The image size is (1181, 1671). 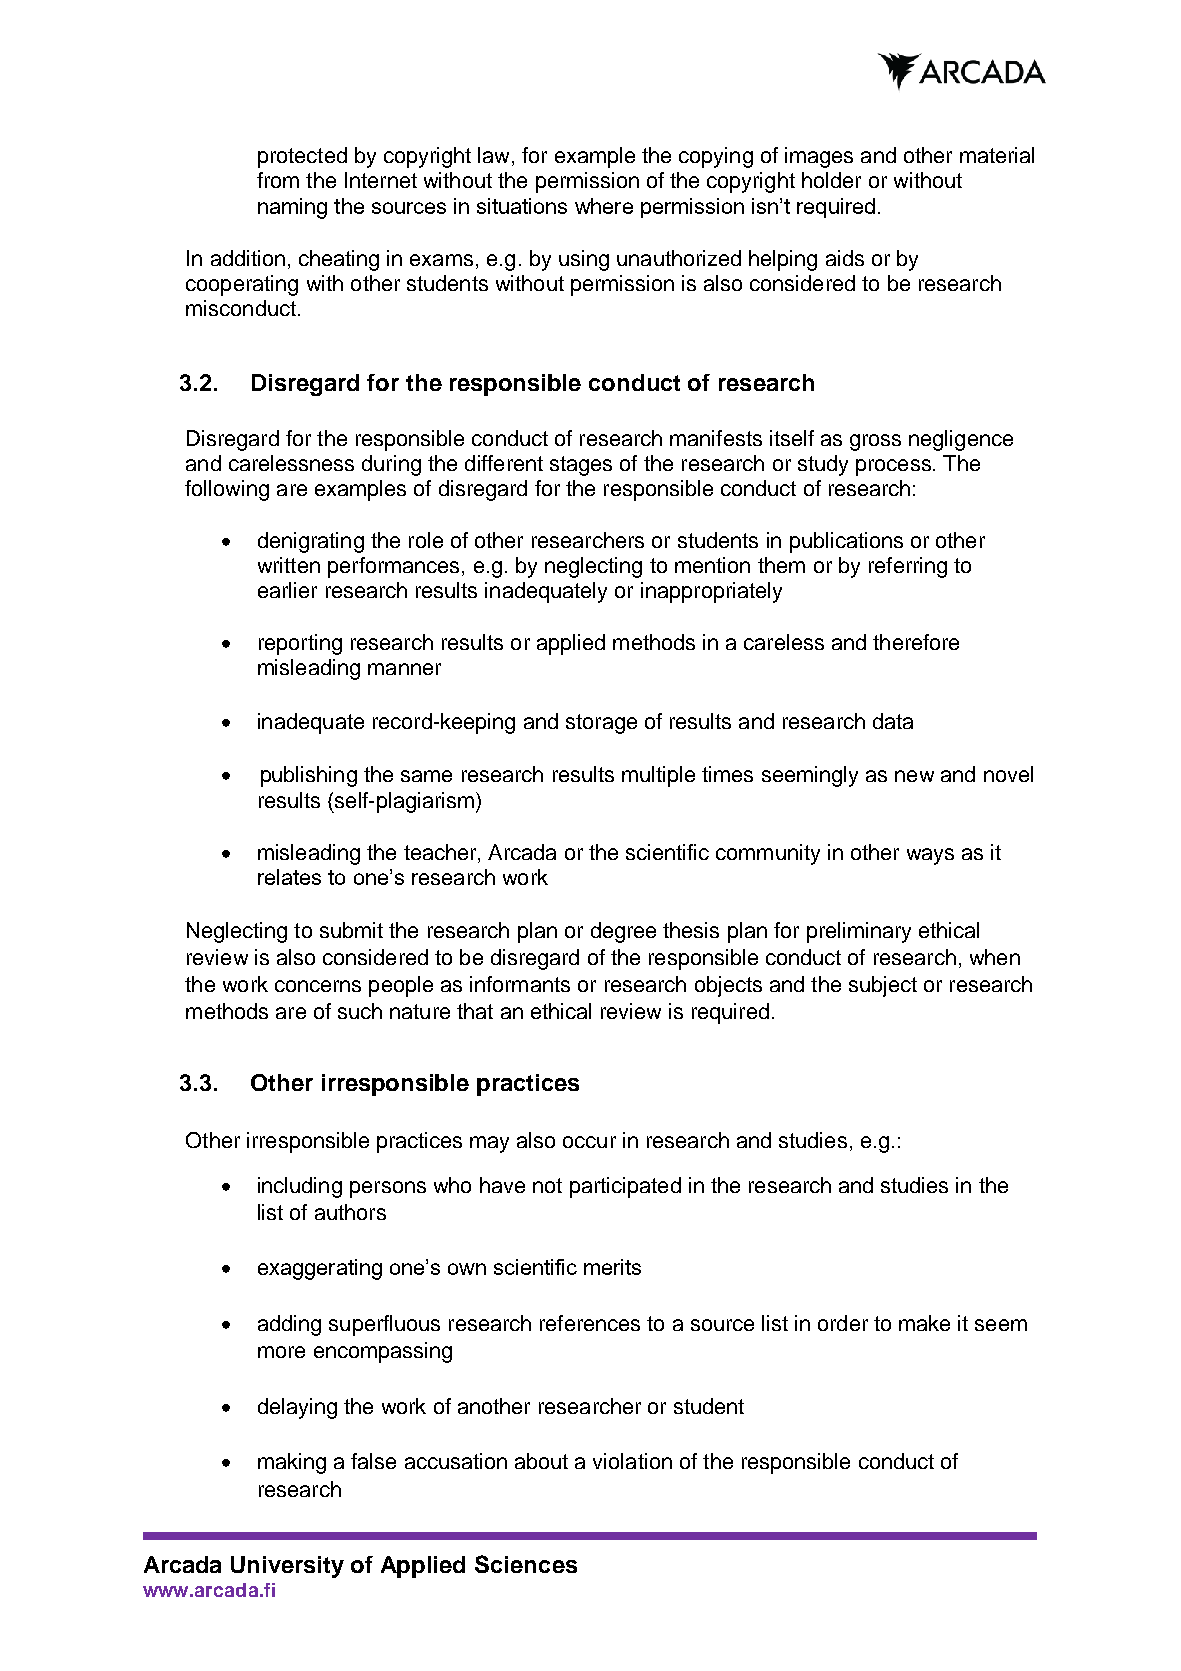 I want to click on exaggerating, so click(x=320, y=1269).
